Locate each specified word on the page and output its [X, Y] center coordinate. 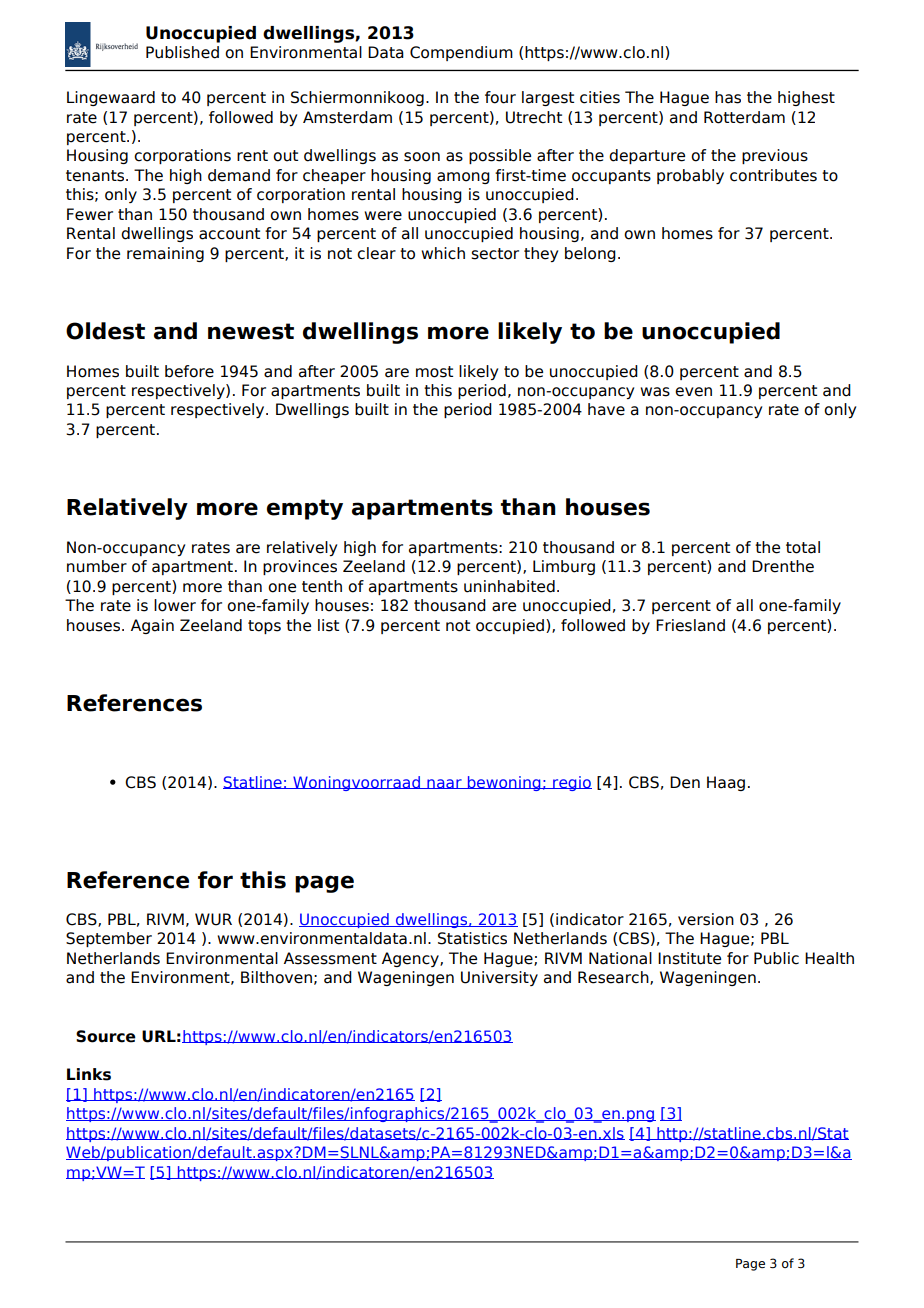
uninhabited [509, 586]
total [803, 547]
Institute [689, 958]
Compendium [461, 53]
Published [182, 52]
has [728, 97]
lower [175, 605]
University [499, 978]
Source [106, 1036]
